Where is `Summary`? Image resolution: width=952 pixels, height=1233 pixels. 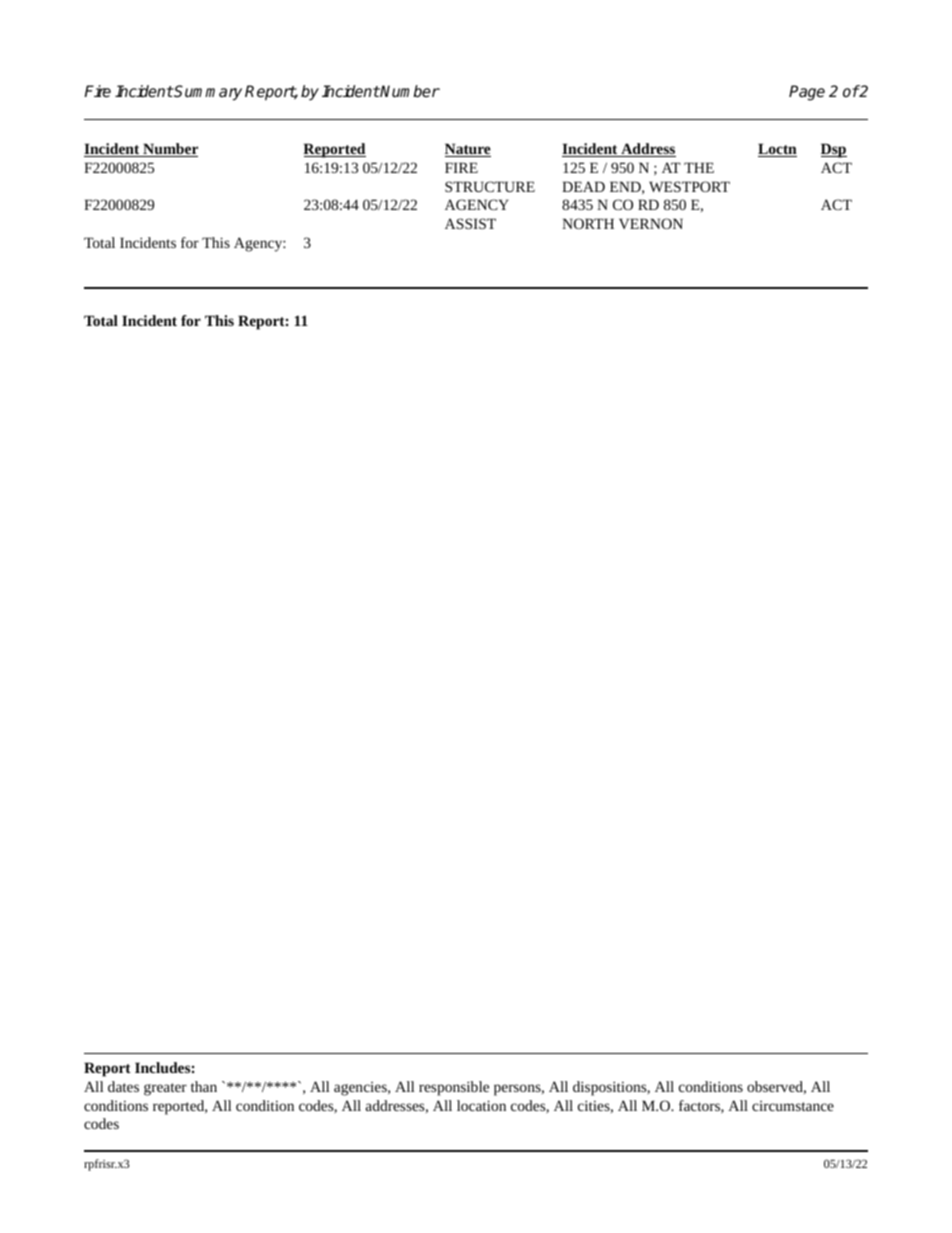 Summary is located at coordinates (207, 93).
